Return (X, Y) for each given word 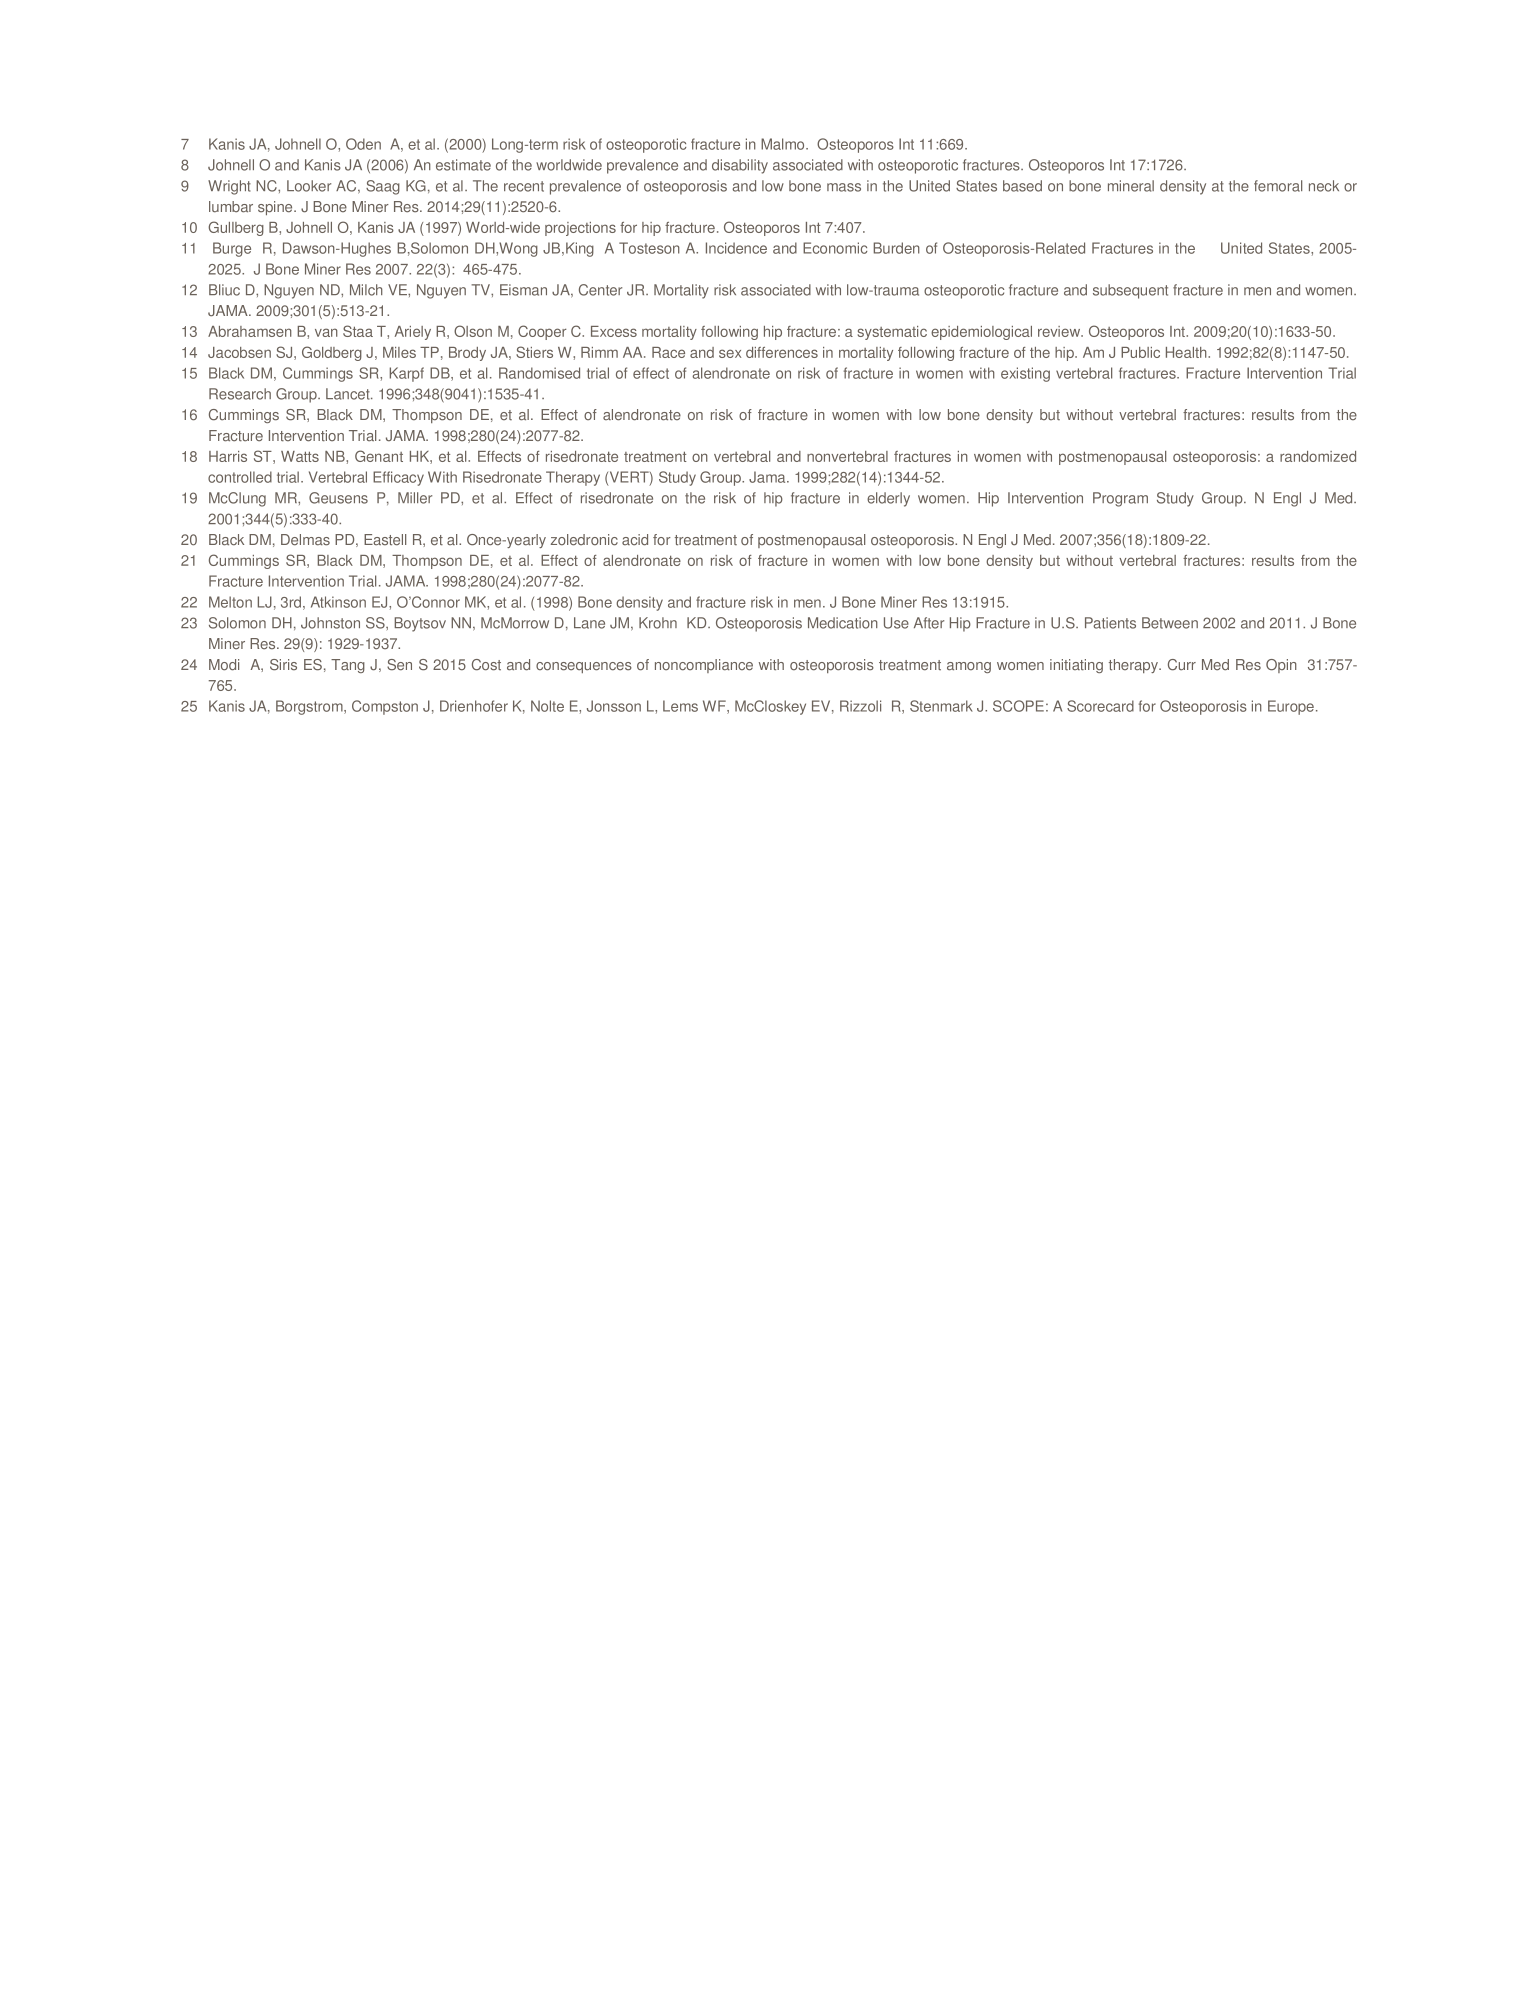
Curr (1182, 665)
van (326, 332)
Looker (309, 186)
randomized (1318, 456)
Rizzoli (860, 706)
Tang (348, 666)
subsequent (1130, 291)
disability (740, 166)
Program (1120, 499)
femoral (1278, 186)
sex (730, 353)
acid (635, 540)
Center (600, 290)
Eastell (385, 540)
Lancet (349, 394)
